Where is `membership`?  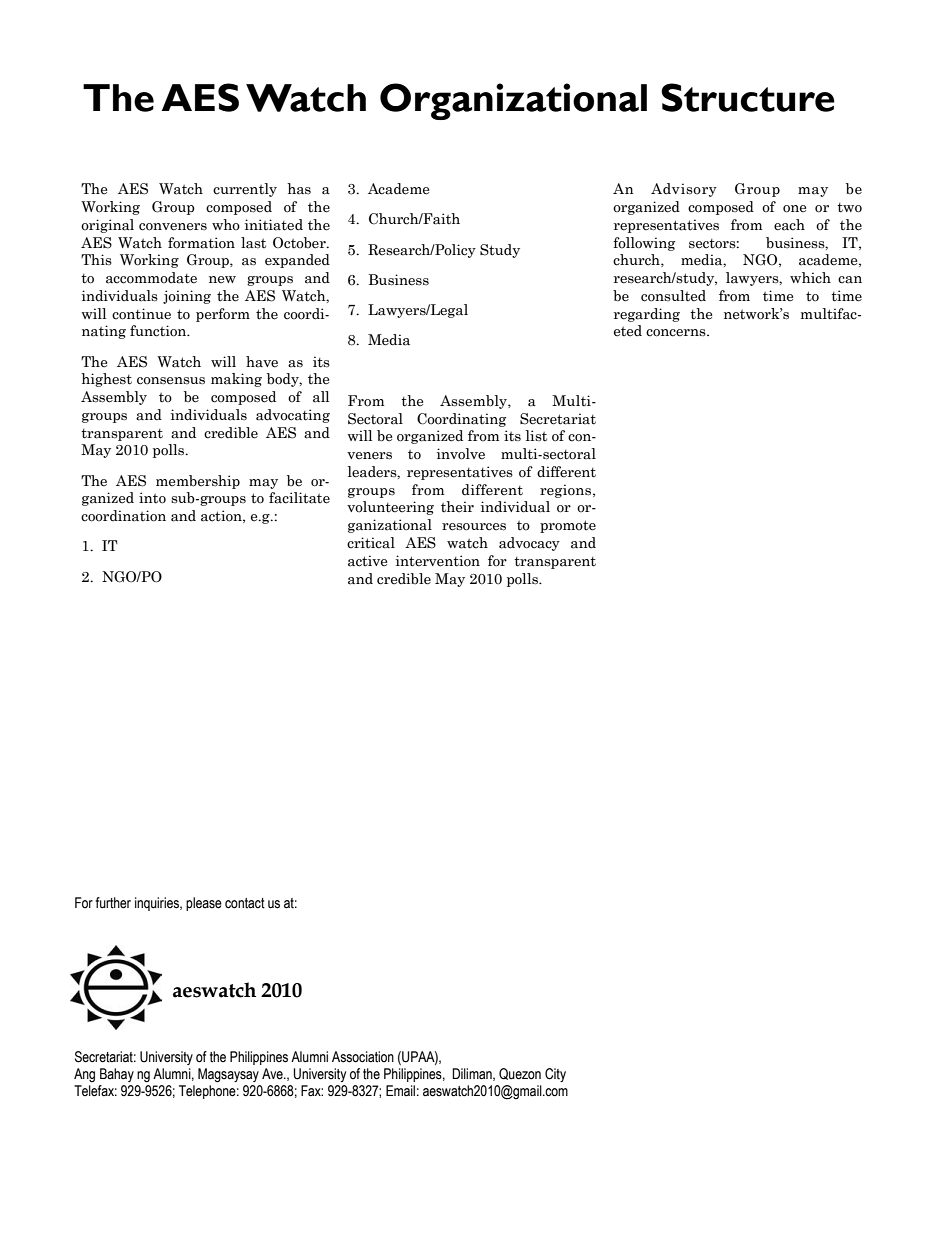
membership is located at coordinates (198, 482).
